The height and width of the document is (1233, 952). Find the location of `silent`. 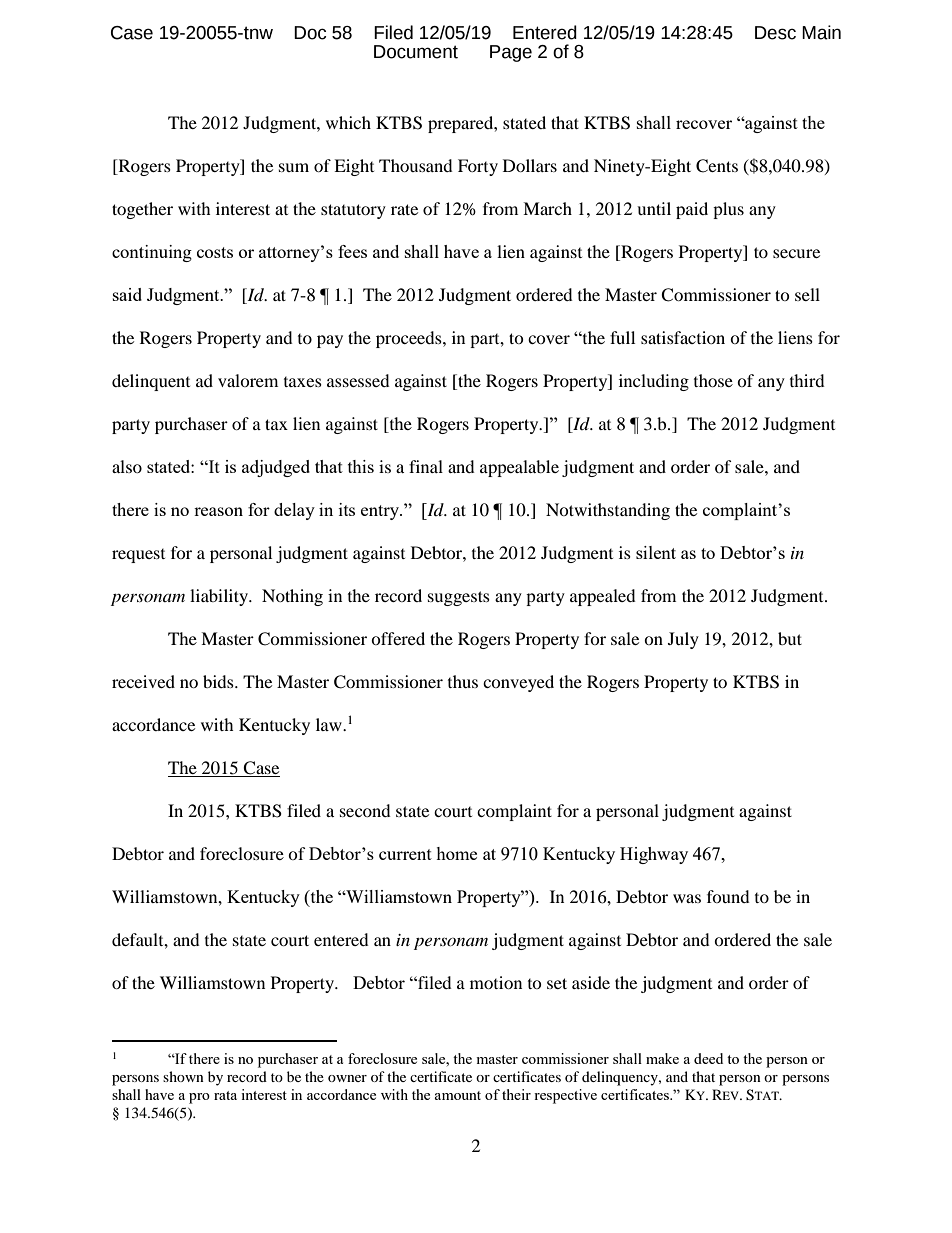

silent is located at coordinates (656, 552).
